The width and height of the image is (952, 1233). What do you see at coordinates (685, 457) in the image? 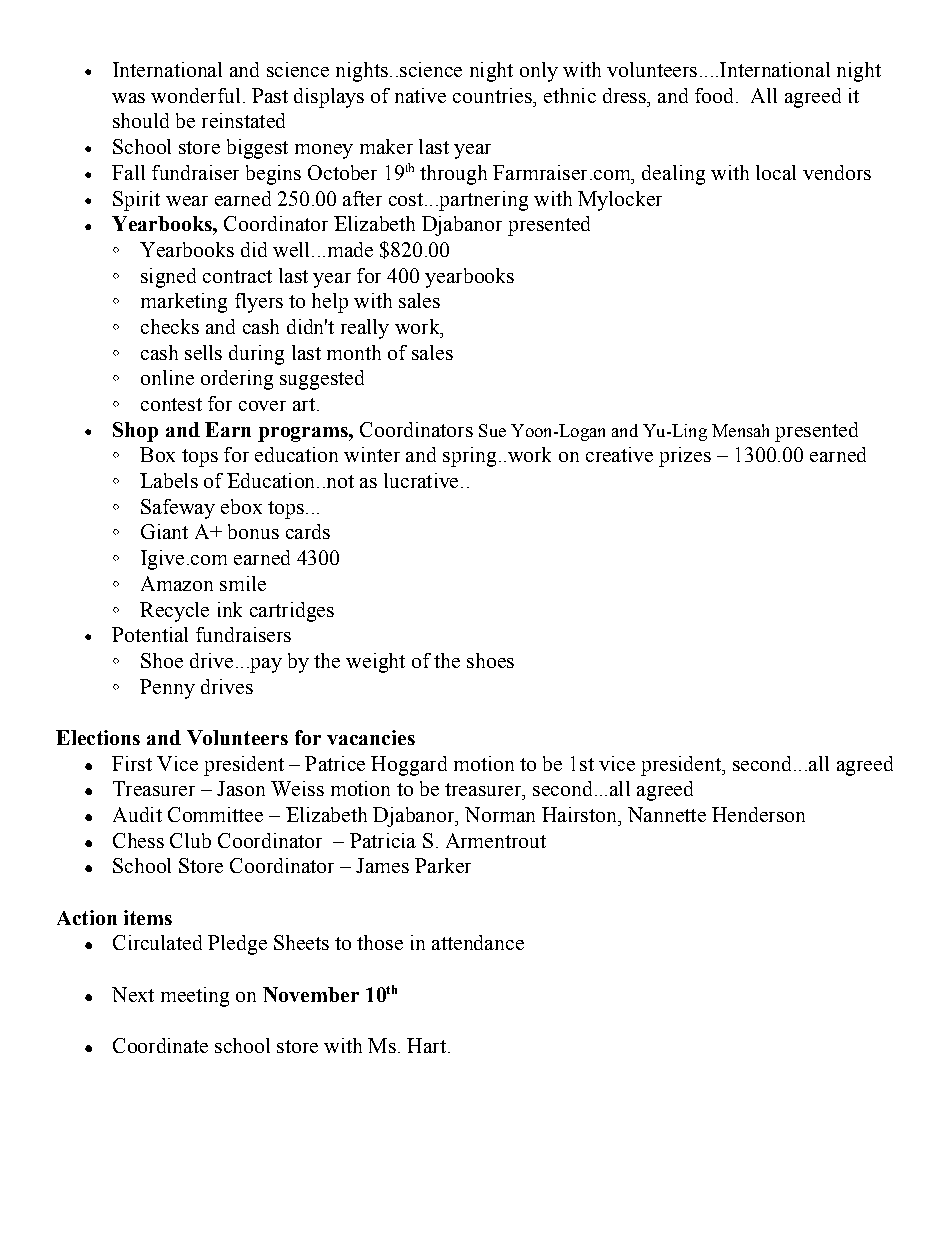
I see `prizes` at bounding box center [685, 457].
